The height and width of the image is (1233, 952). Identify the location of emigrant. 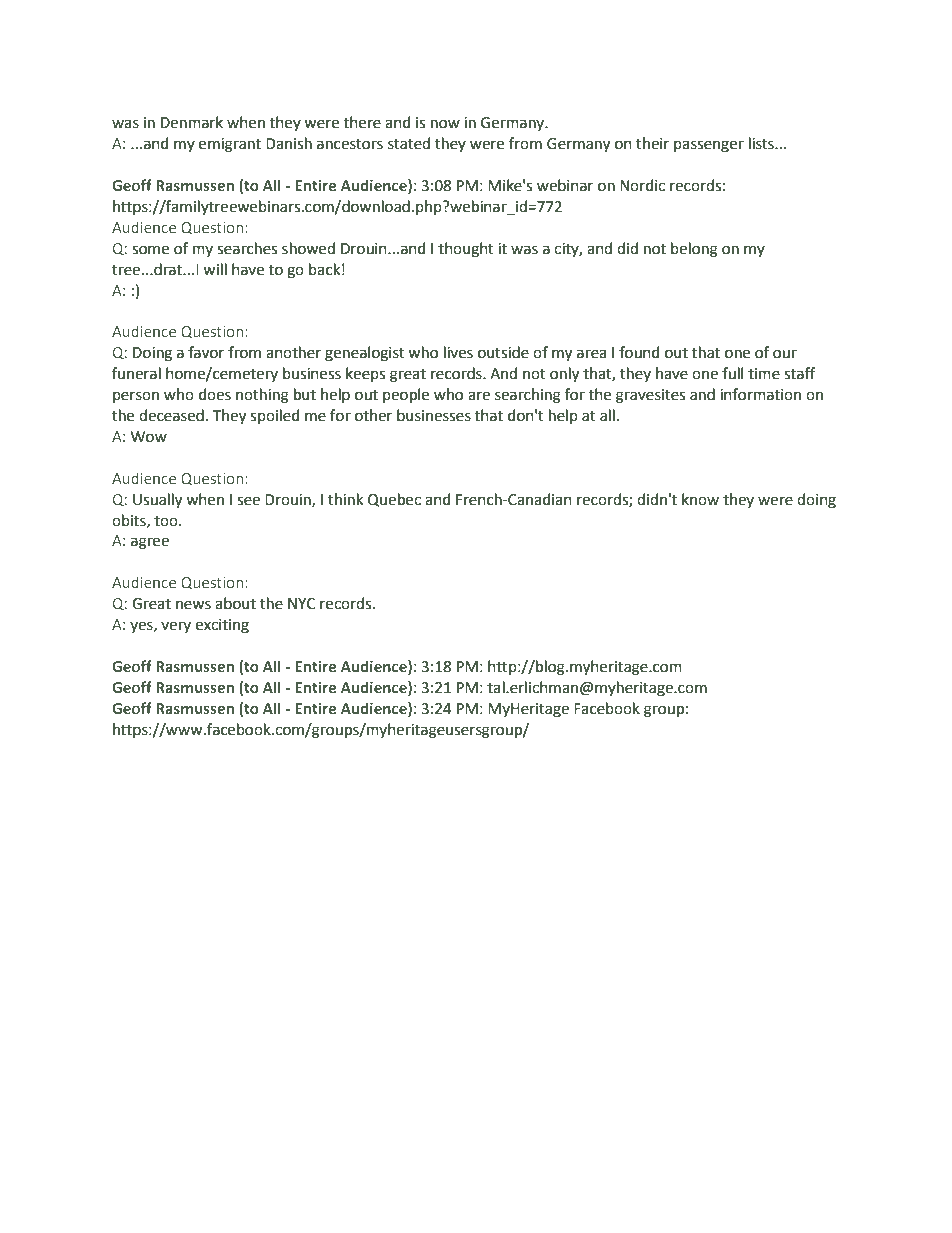
(230, 145).
